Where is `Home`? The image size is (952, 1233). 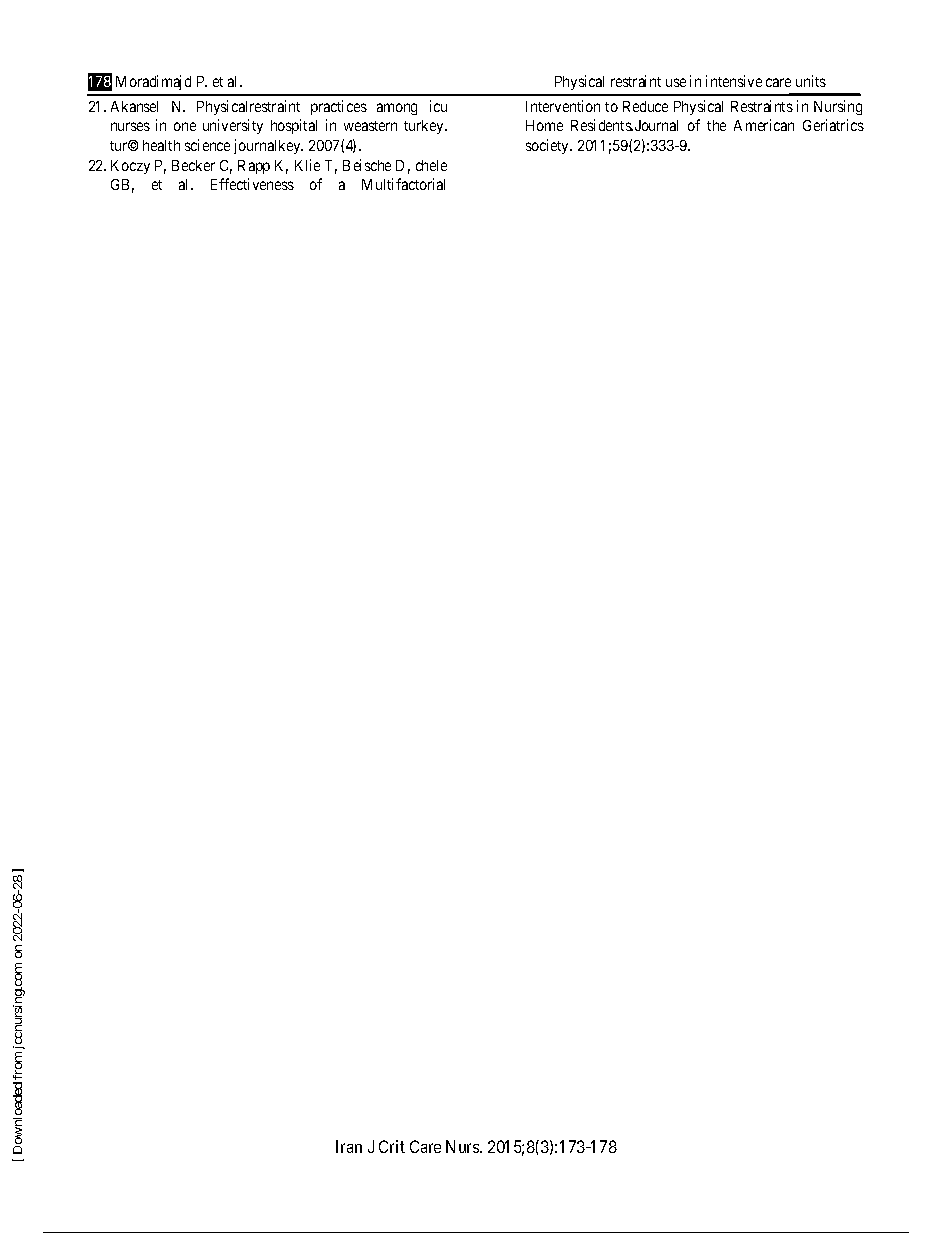 Home is located at coordinates (544, 125).
